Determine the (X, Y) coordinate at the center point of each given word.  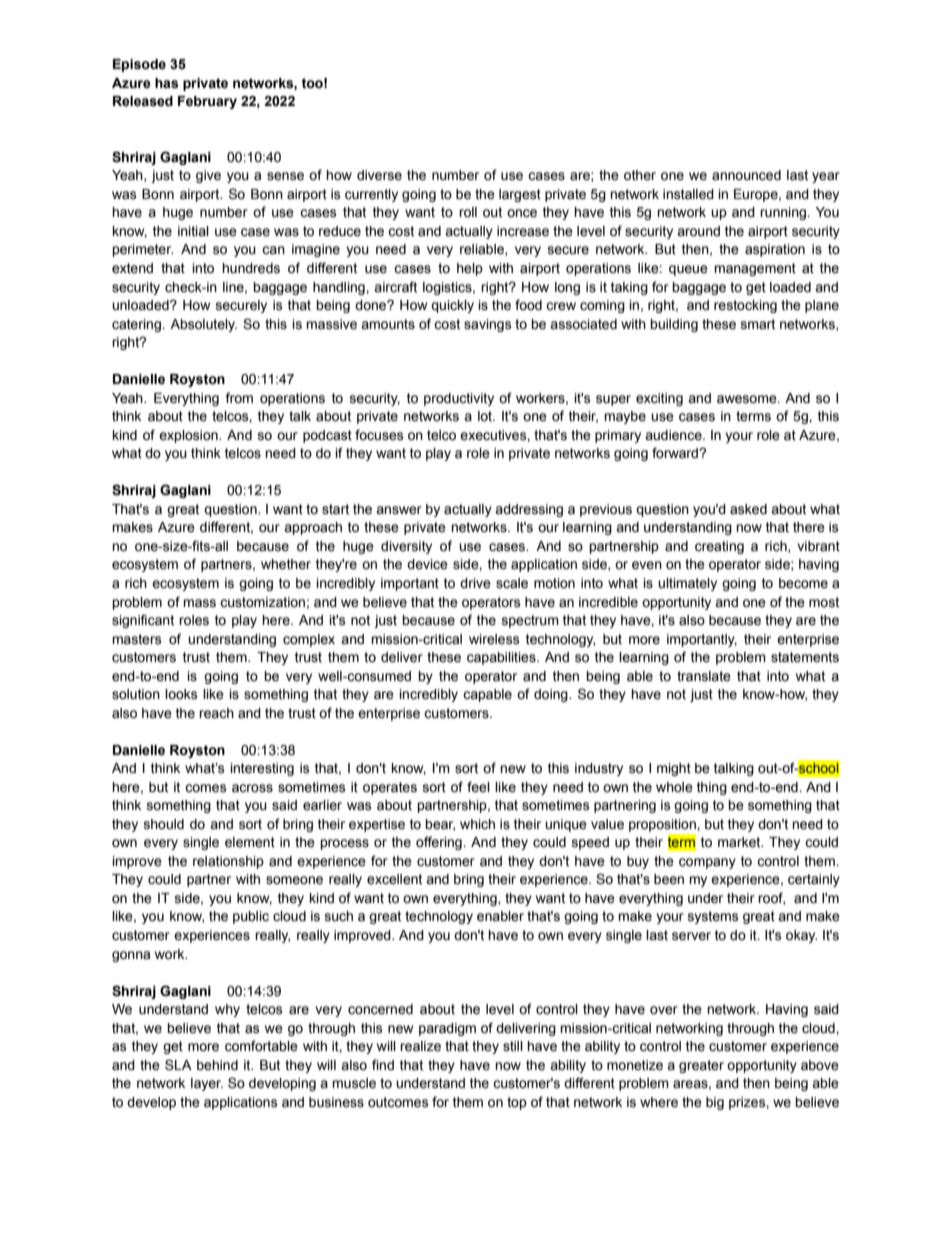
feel (478, 787)
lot (486, 416)
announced (746, 175)
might (674, 769)
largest (520, 195)
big (715, 1103)
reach (216, 713)
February (207, 102)
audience (674, 435)
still (513, 1046)
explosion (189, 436)
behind (217, 1065)
